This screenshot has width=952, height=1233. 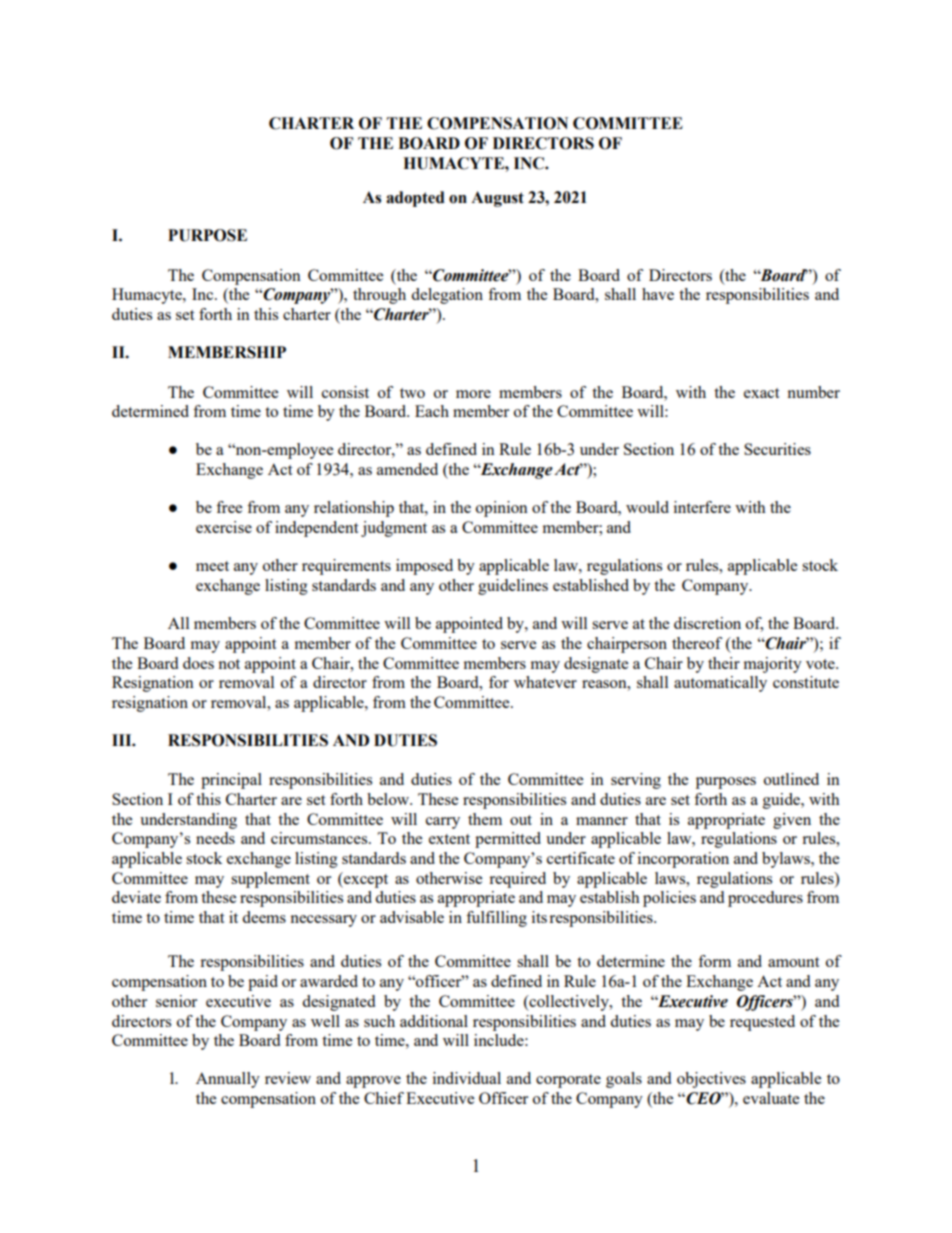 What do you see at coordinates (724, 663) in the screenshot?
I see `their` at bounding box center [724, 663].
